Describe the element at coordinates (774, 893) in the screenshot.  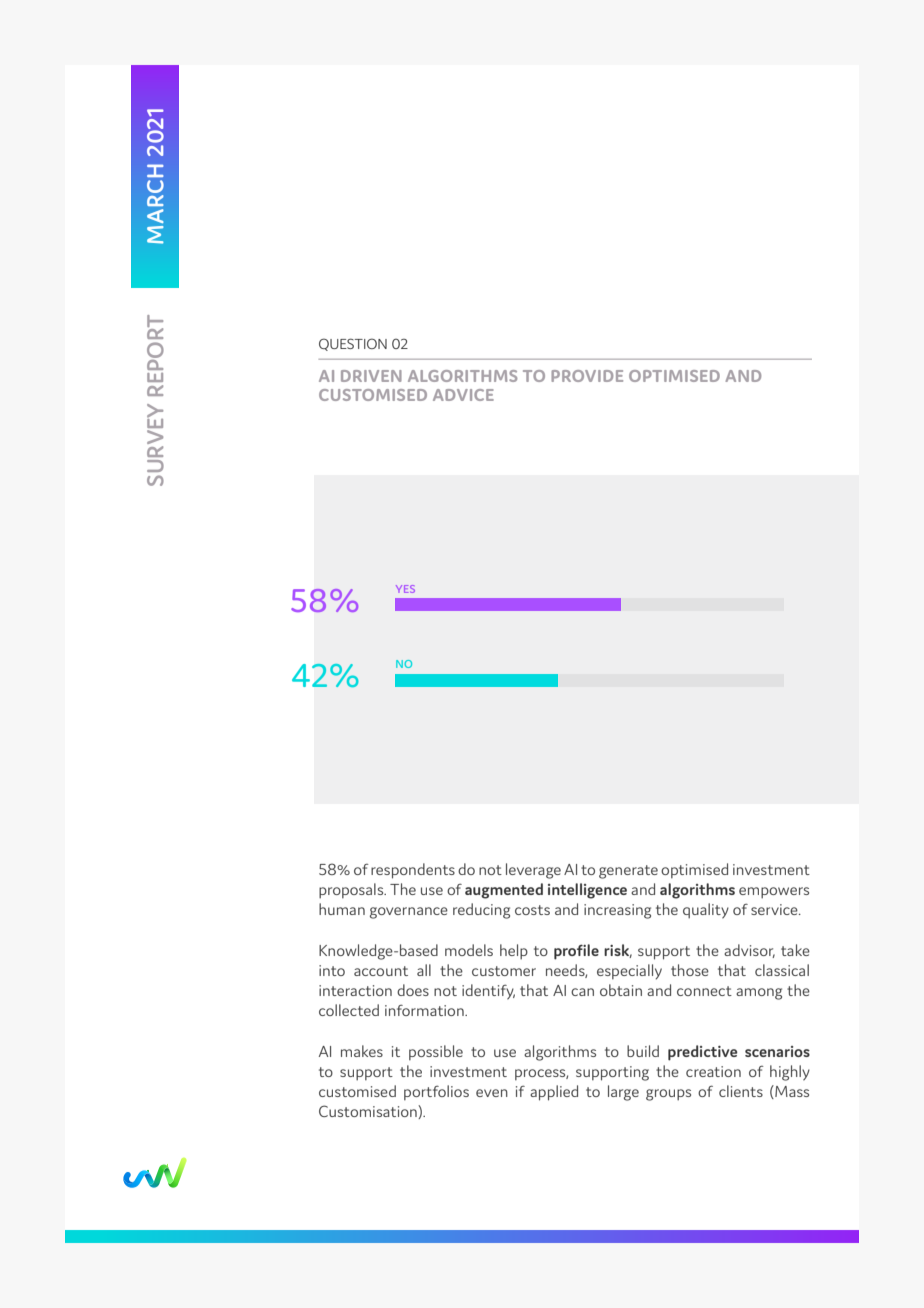
I see `empowers` at that location.
